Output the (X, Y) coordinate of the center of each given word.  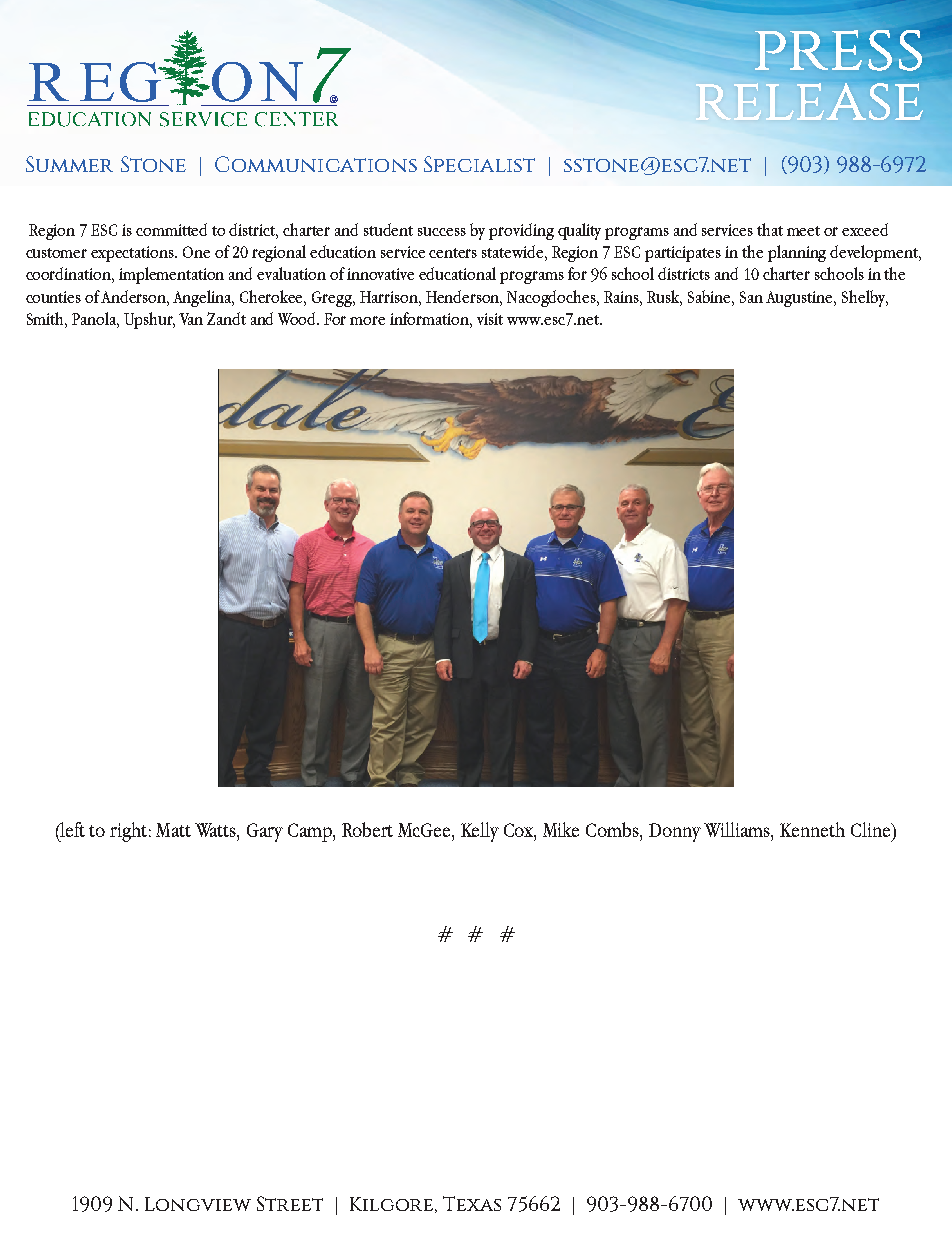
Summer (69, 164)
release (809, 100)
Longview (198, 1204)
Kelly (480, 832)
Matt (173, 830)
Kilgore (393, 1205)
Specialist (479, 164)
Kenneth (812, 829)
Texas (472, 1203)
